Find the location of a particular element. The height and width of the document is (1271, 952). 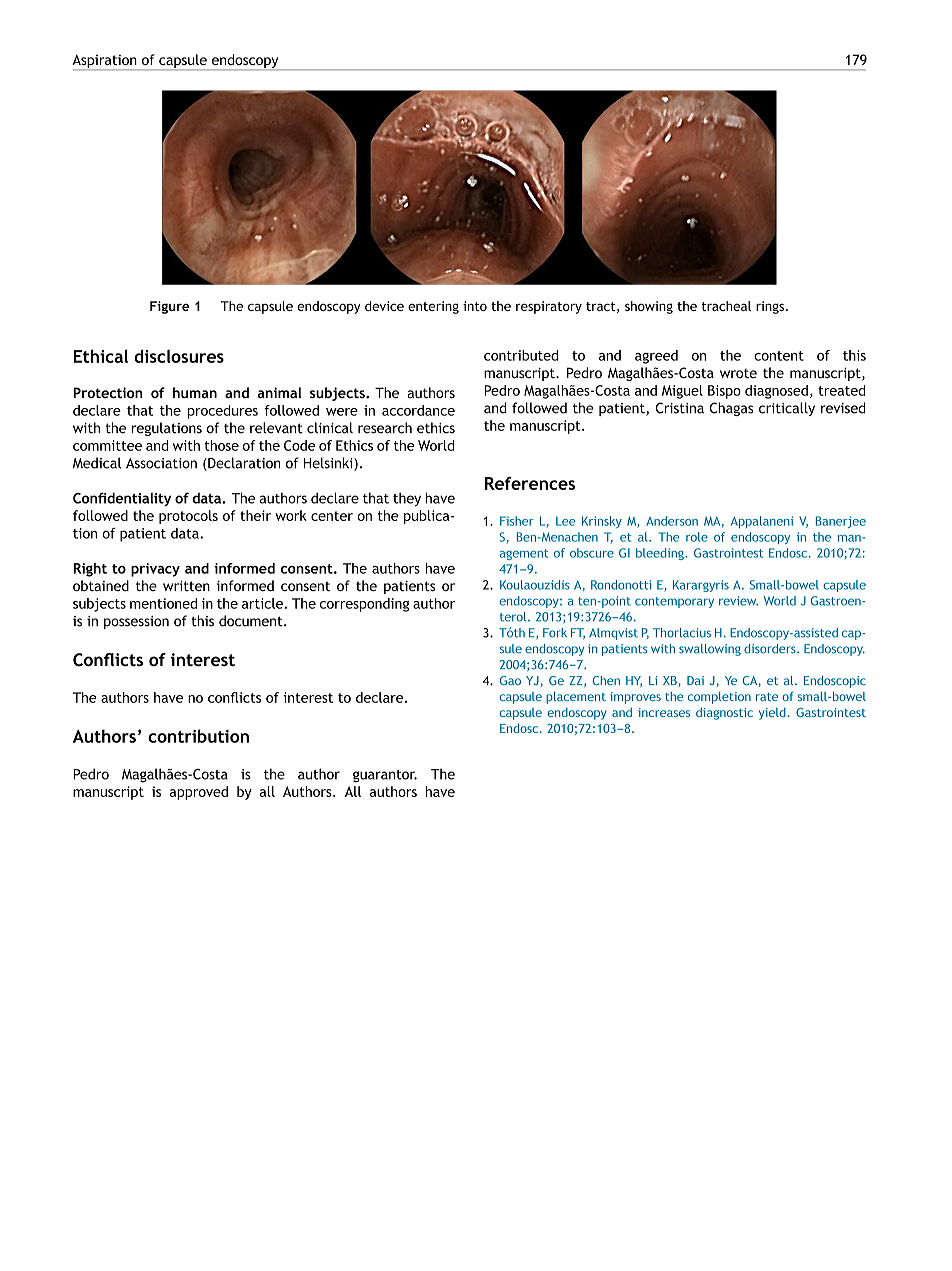

into is located at coordinates (475, 306).
